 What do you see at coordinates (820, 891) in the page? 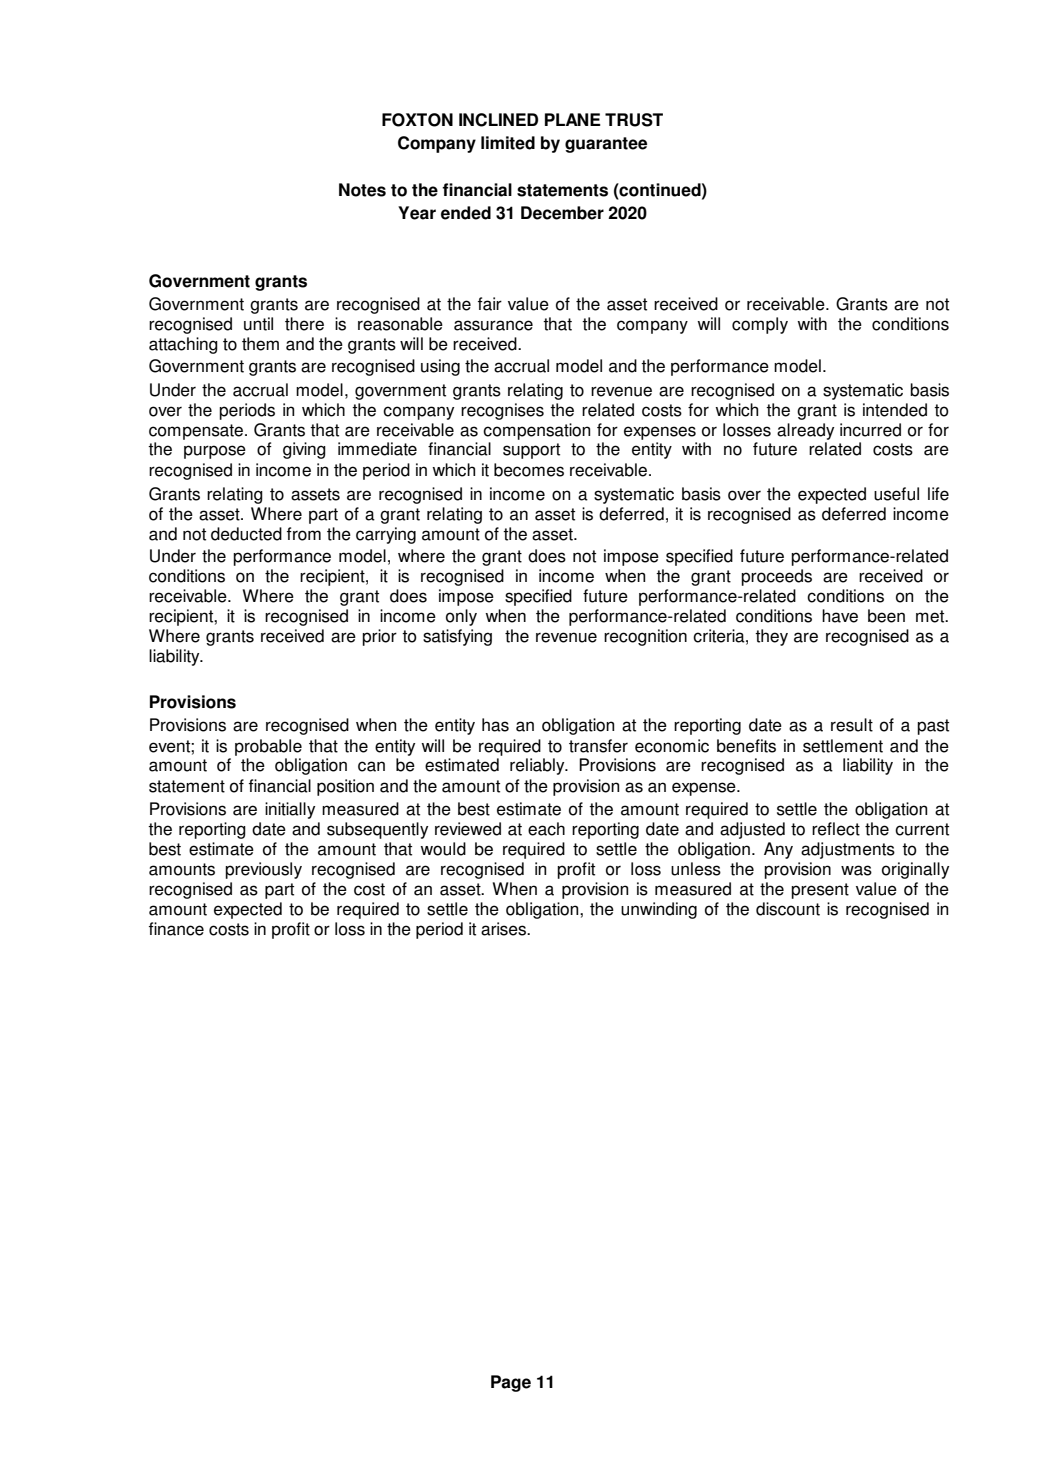
I see `present` at bounding box center [820, 891].
